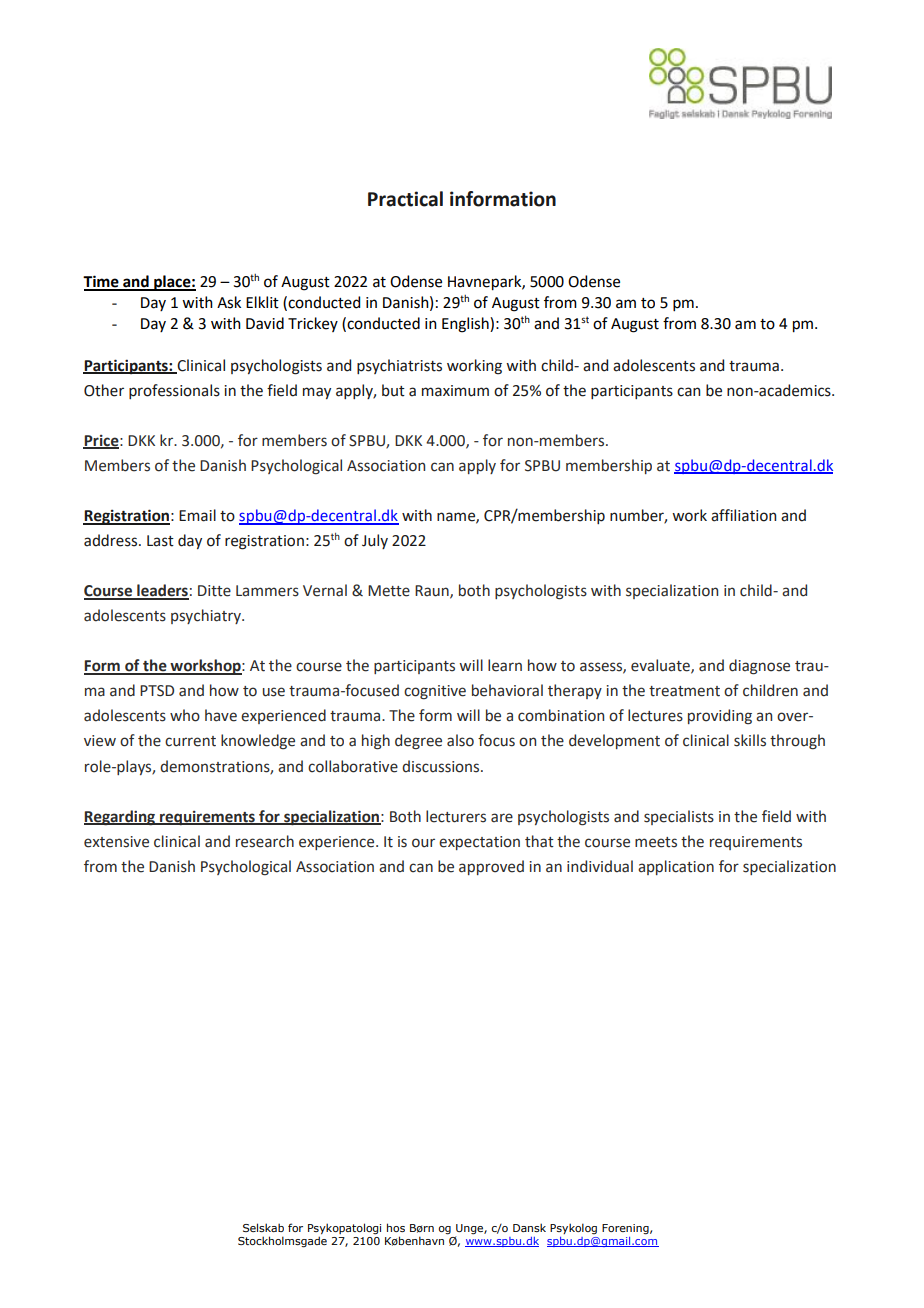 The height and width of the page is (1308, 924). Describe the element at coordinates (405, 199) in the page. I see `Practical` at that location.
